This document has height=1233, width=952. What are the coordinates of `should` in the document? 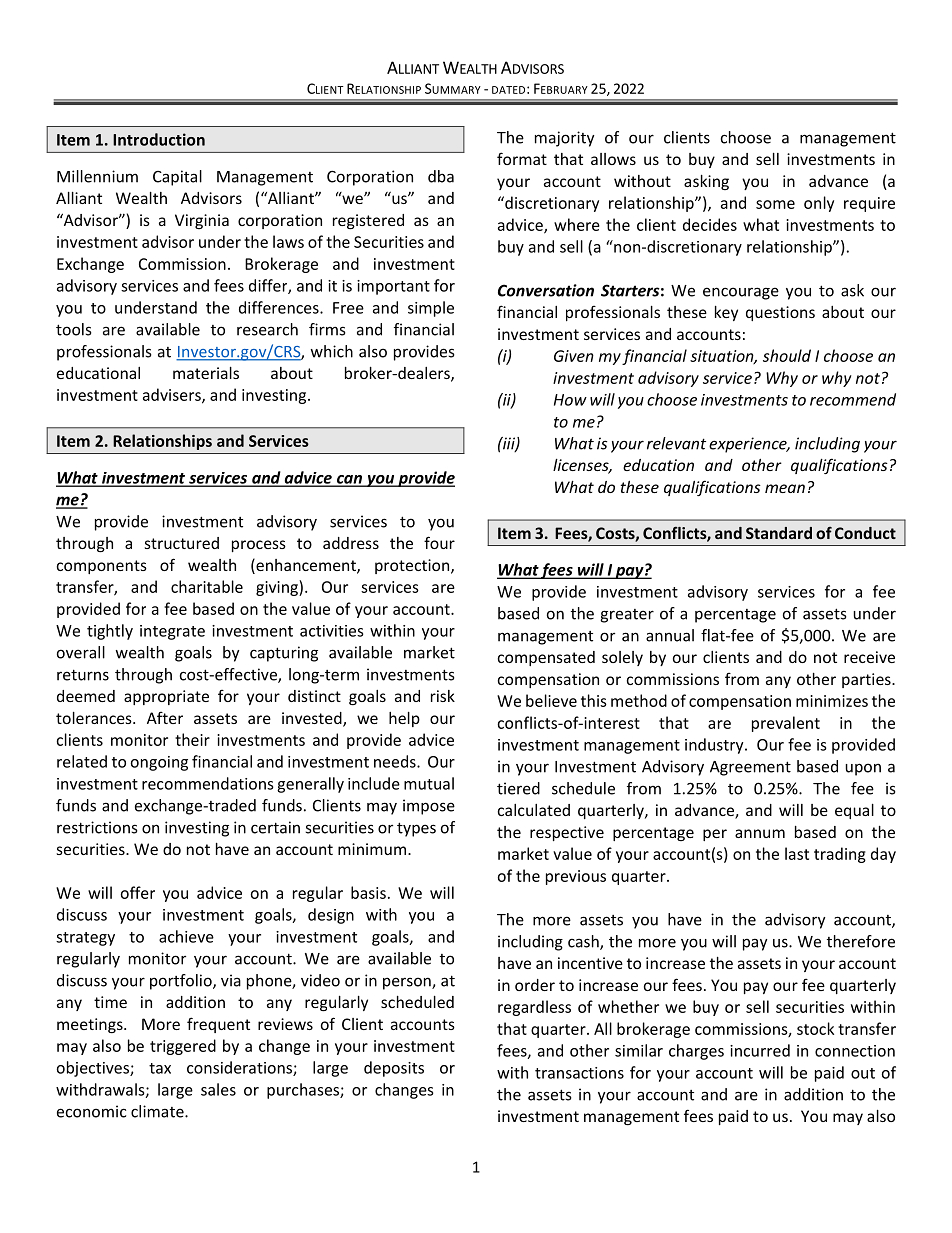 It's located at (787, 355).
